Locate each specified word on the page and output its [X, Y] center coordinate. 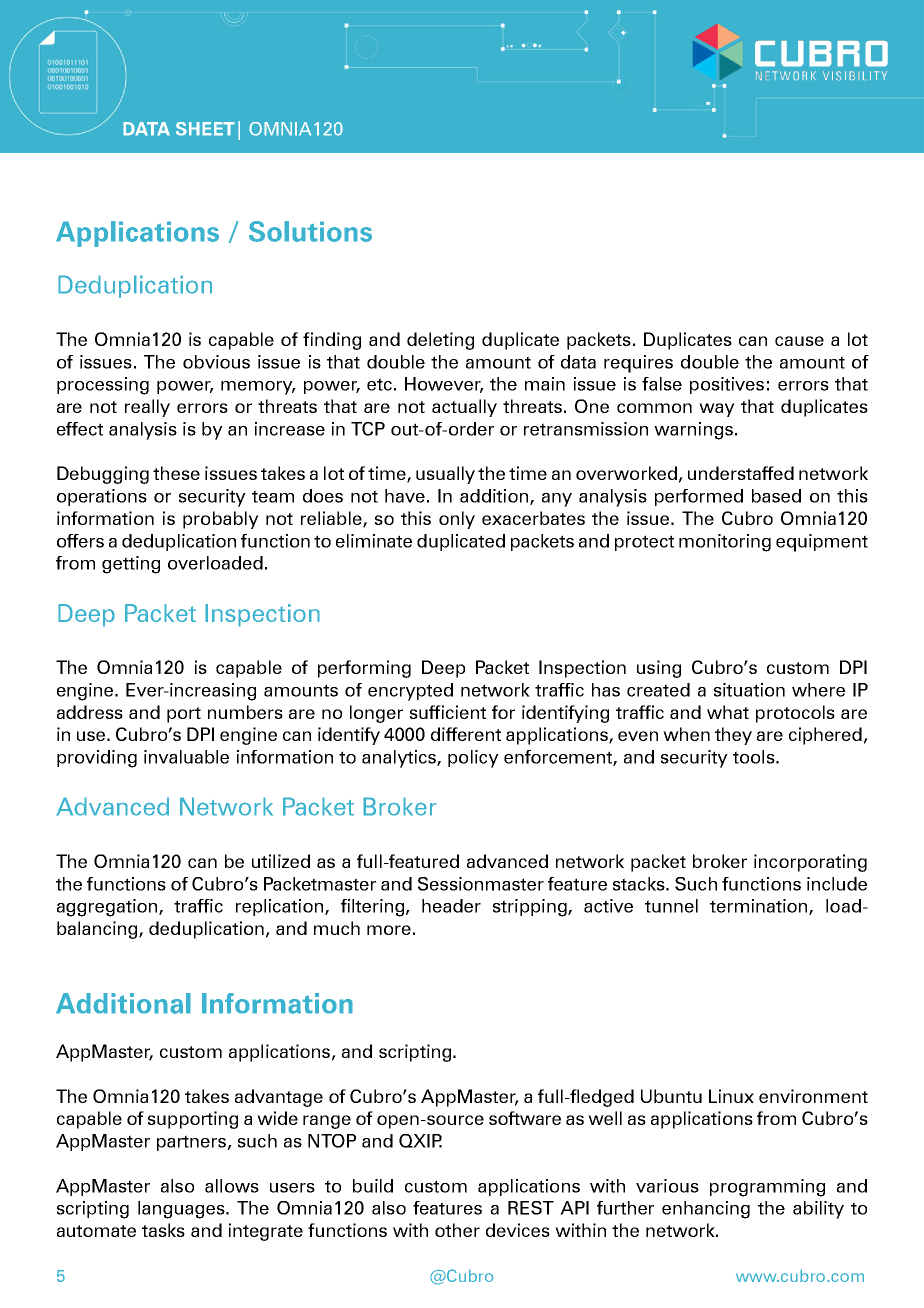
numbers [245, 712]
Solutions [310, 231]
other [457, 1230]
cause [799, 341]
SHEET [205, 129]
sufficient [448, 712]
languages [182, 1210]
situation [749, 690]
